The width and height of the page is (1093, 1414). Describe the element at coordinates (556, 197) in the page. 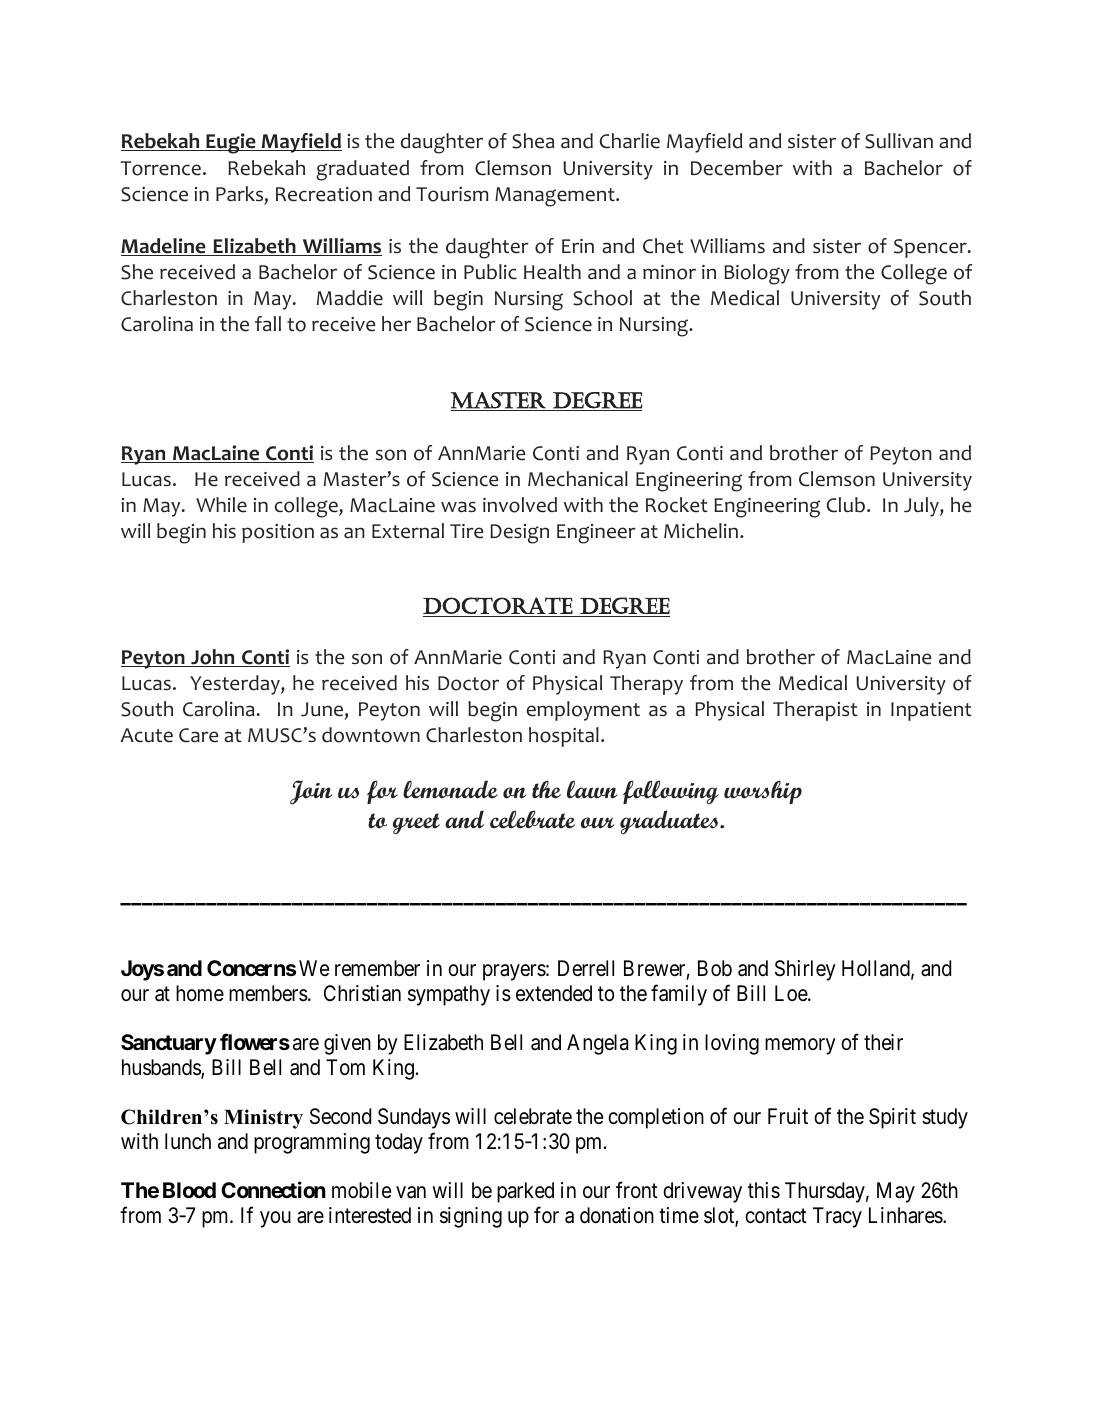

I see `Management` at that location.
